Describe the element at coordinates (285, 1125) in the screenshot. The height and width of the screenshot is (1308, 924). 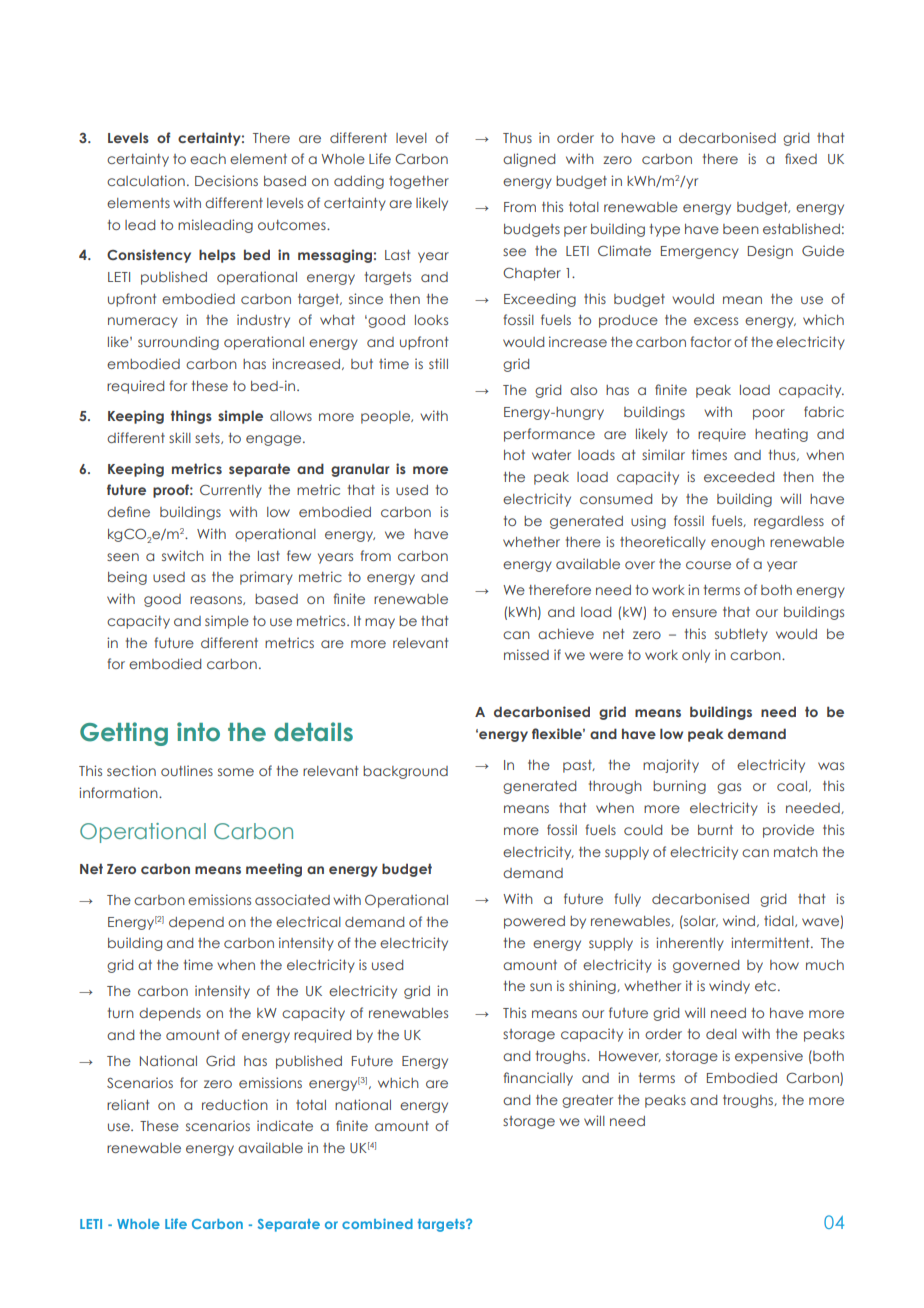
I see `indicate` at that location.
